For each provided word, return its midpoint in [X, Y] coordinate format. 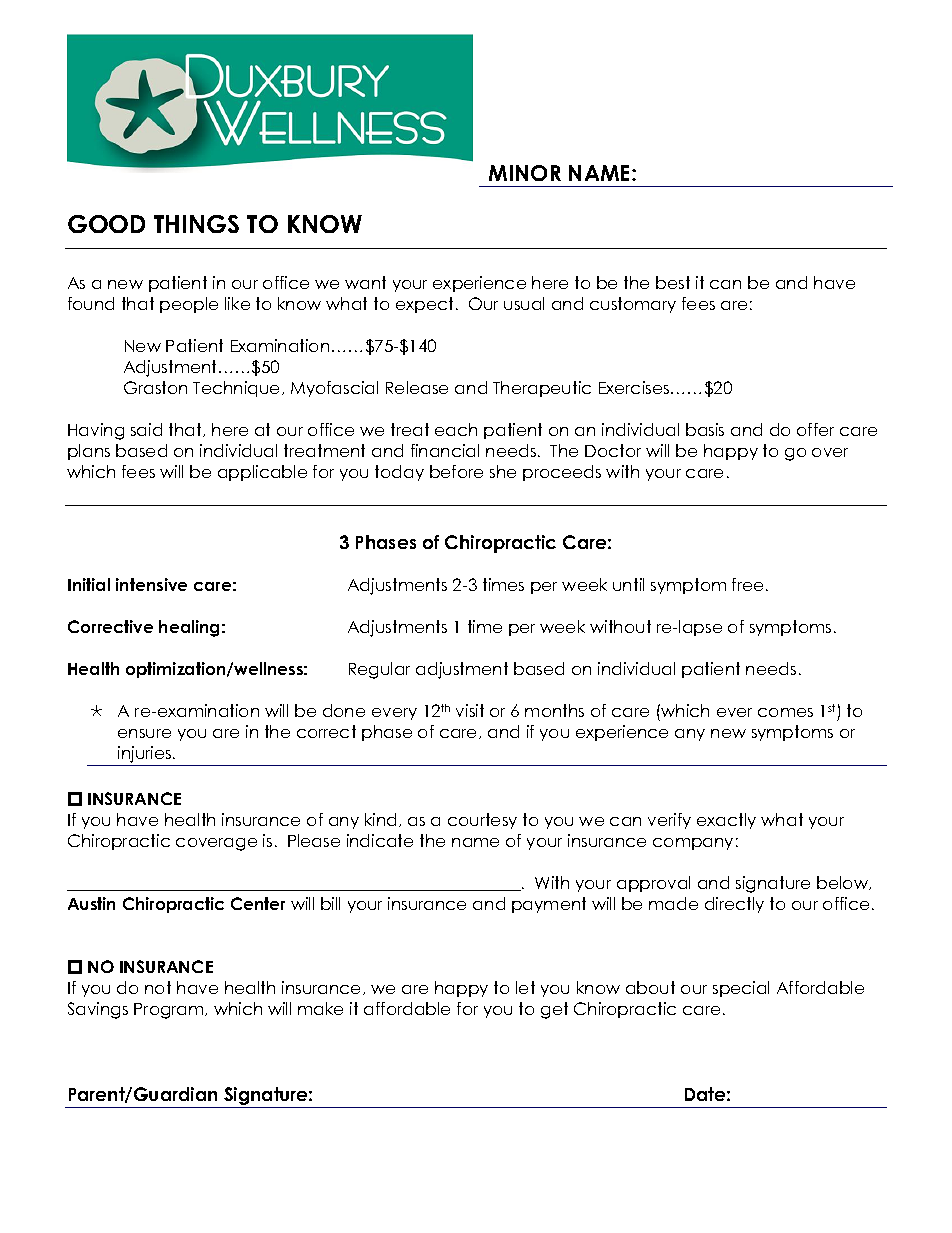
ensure [144, 733]
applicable [262, 473]
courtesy [482, 821]
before [456, 471]
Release [417, 387]
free [747, 584]
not [158, 987]
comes [785, 712]
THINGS [196, 224]
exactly [726, 821]
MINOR [525, 173]
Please [314, 840]
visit [470, 710]
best [673, 282]
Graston [155, 387]
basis [705, 429]
